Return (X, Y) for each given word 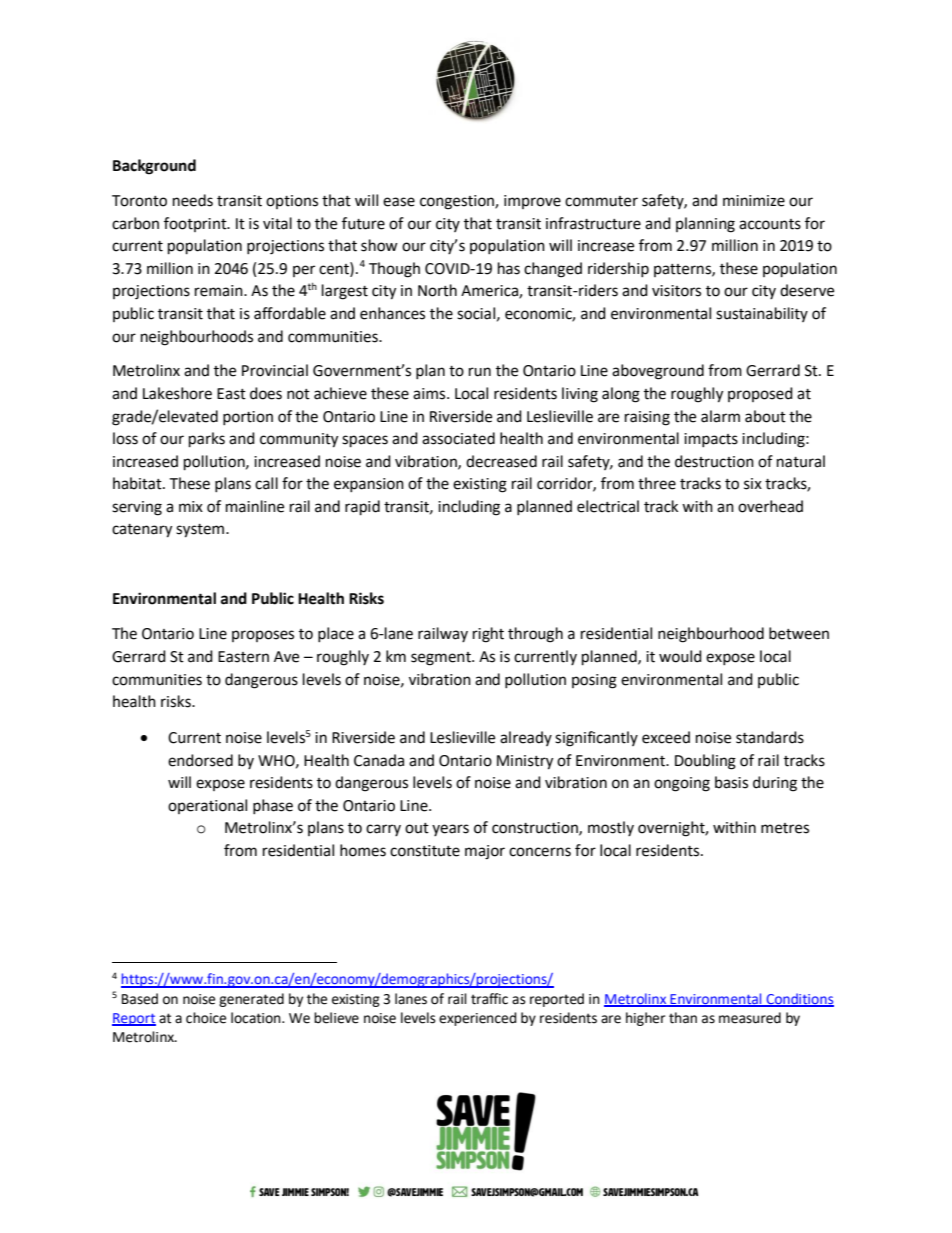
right (488, 635)
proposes (263, 636)
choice (206, 1018)
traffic (489, 999)
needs (193, 200)
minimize (754, 201)
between (799, 633)
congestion (458, 202)
